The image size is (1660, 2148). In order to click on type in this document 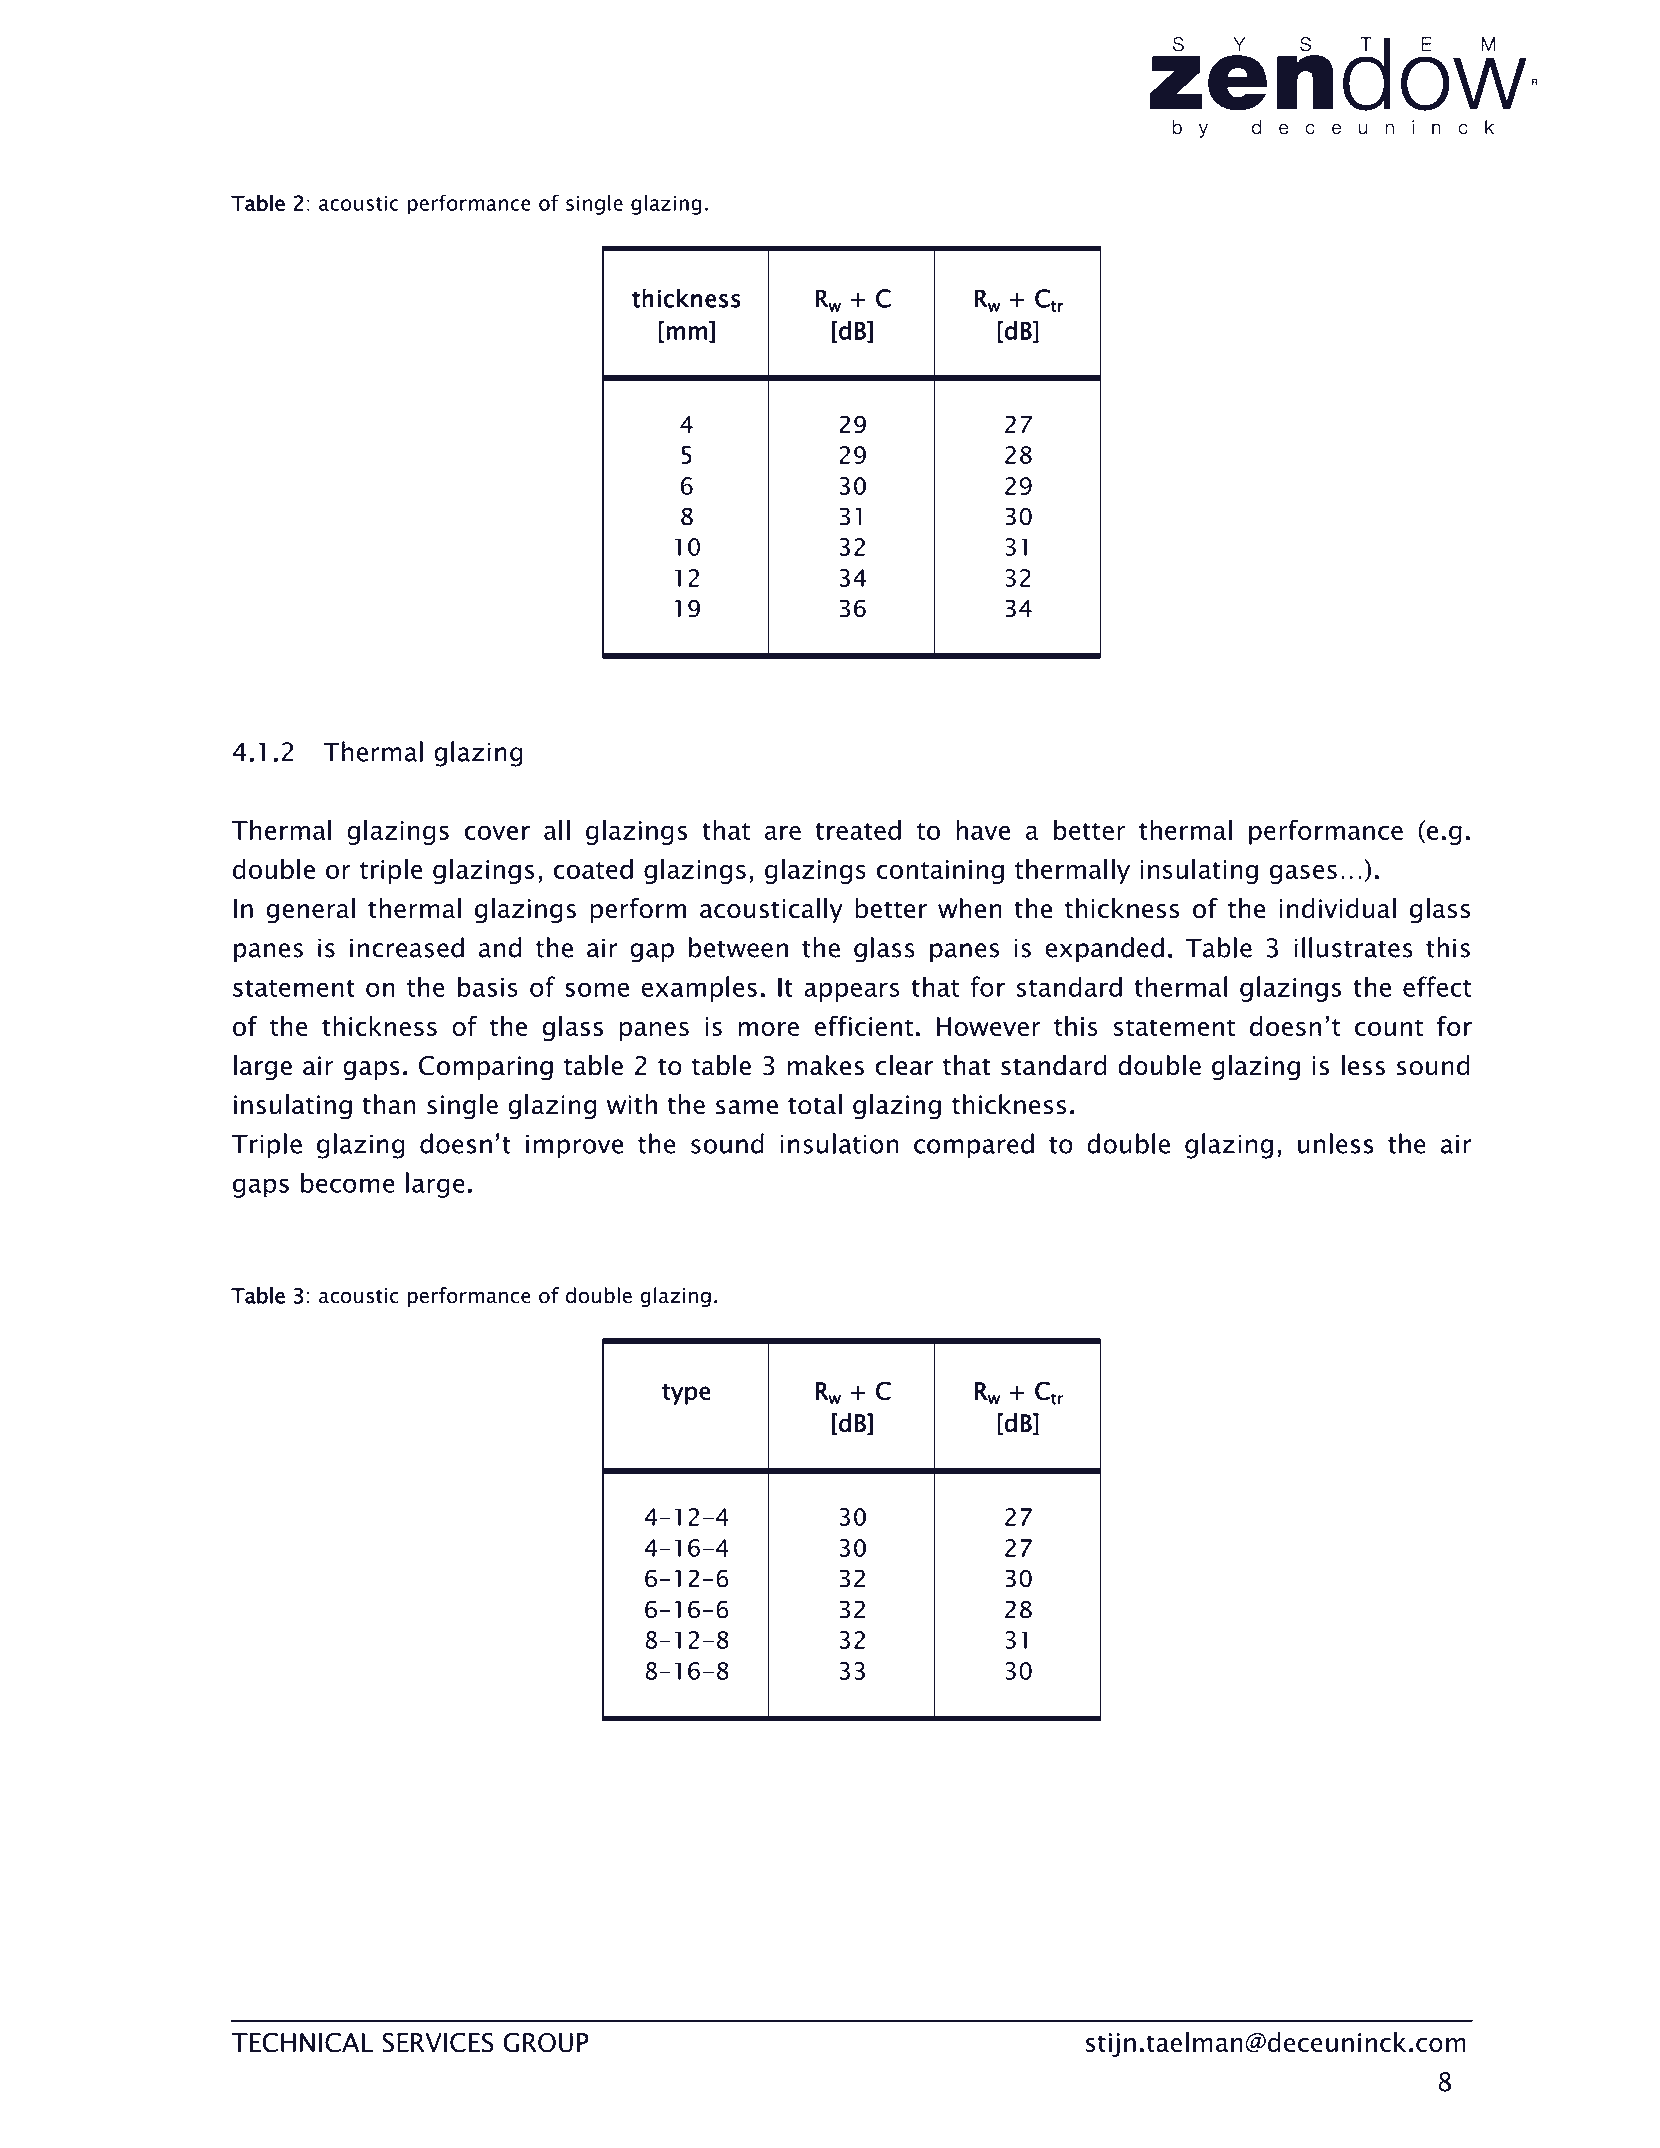, I will do `click(686, 1394)`.
